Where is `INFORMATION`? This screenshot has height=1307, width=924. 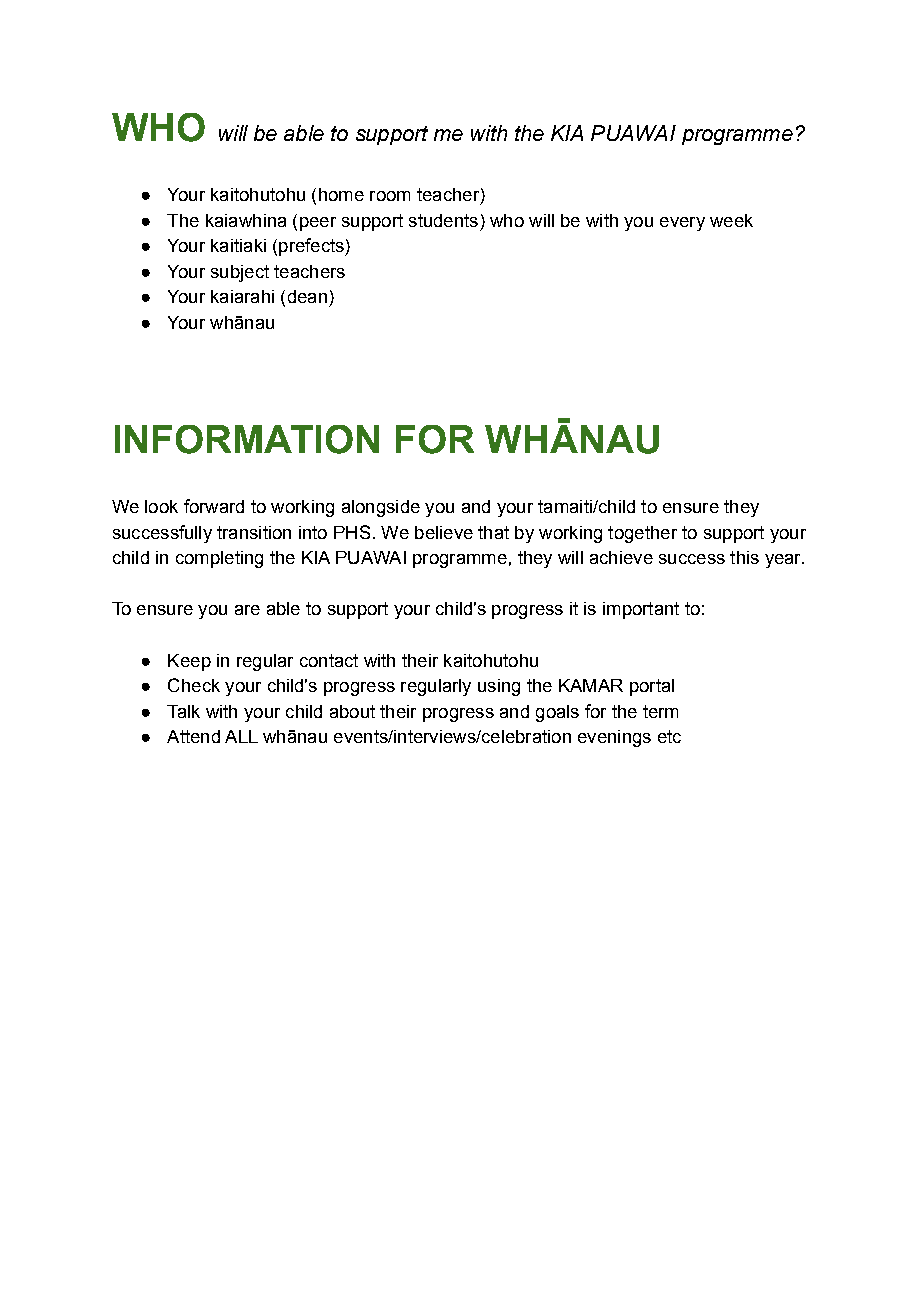
INFORMATION is located at coordinates (247, 439).
